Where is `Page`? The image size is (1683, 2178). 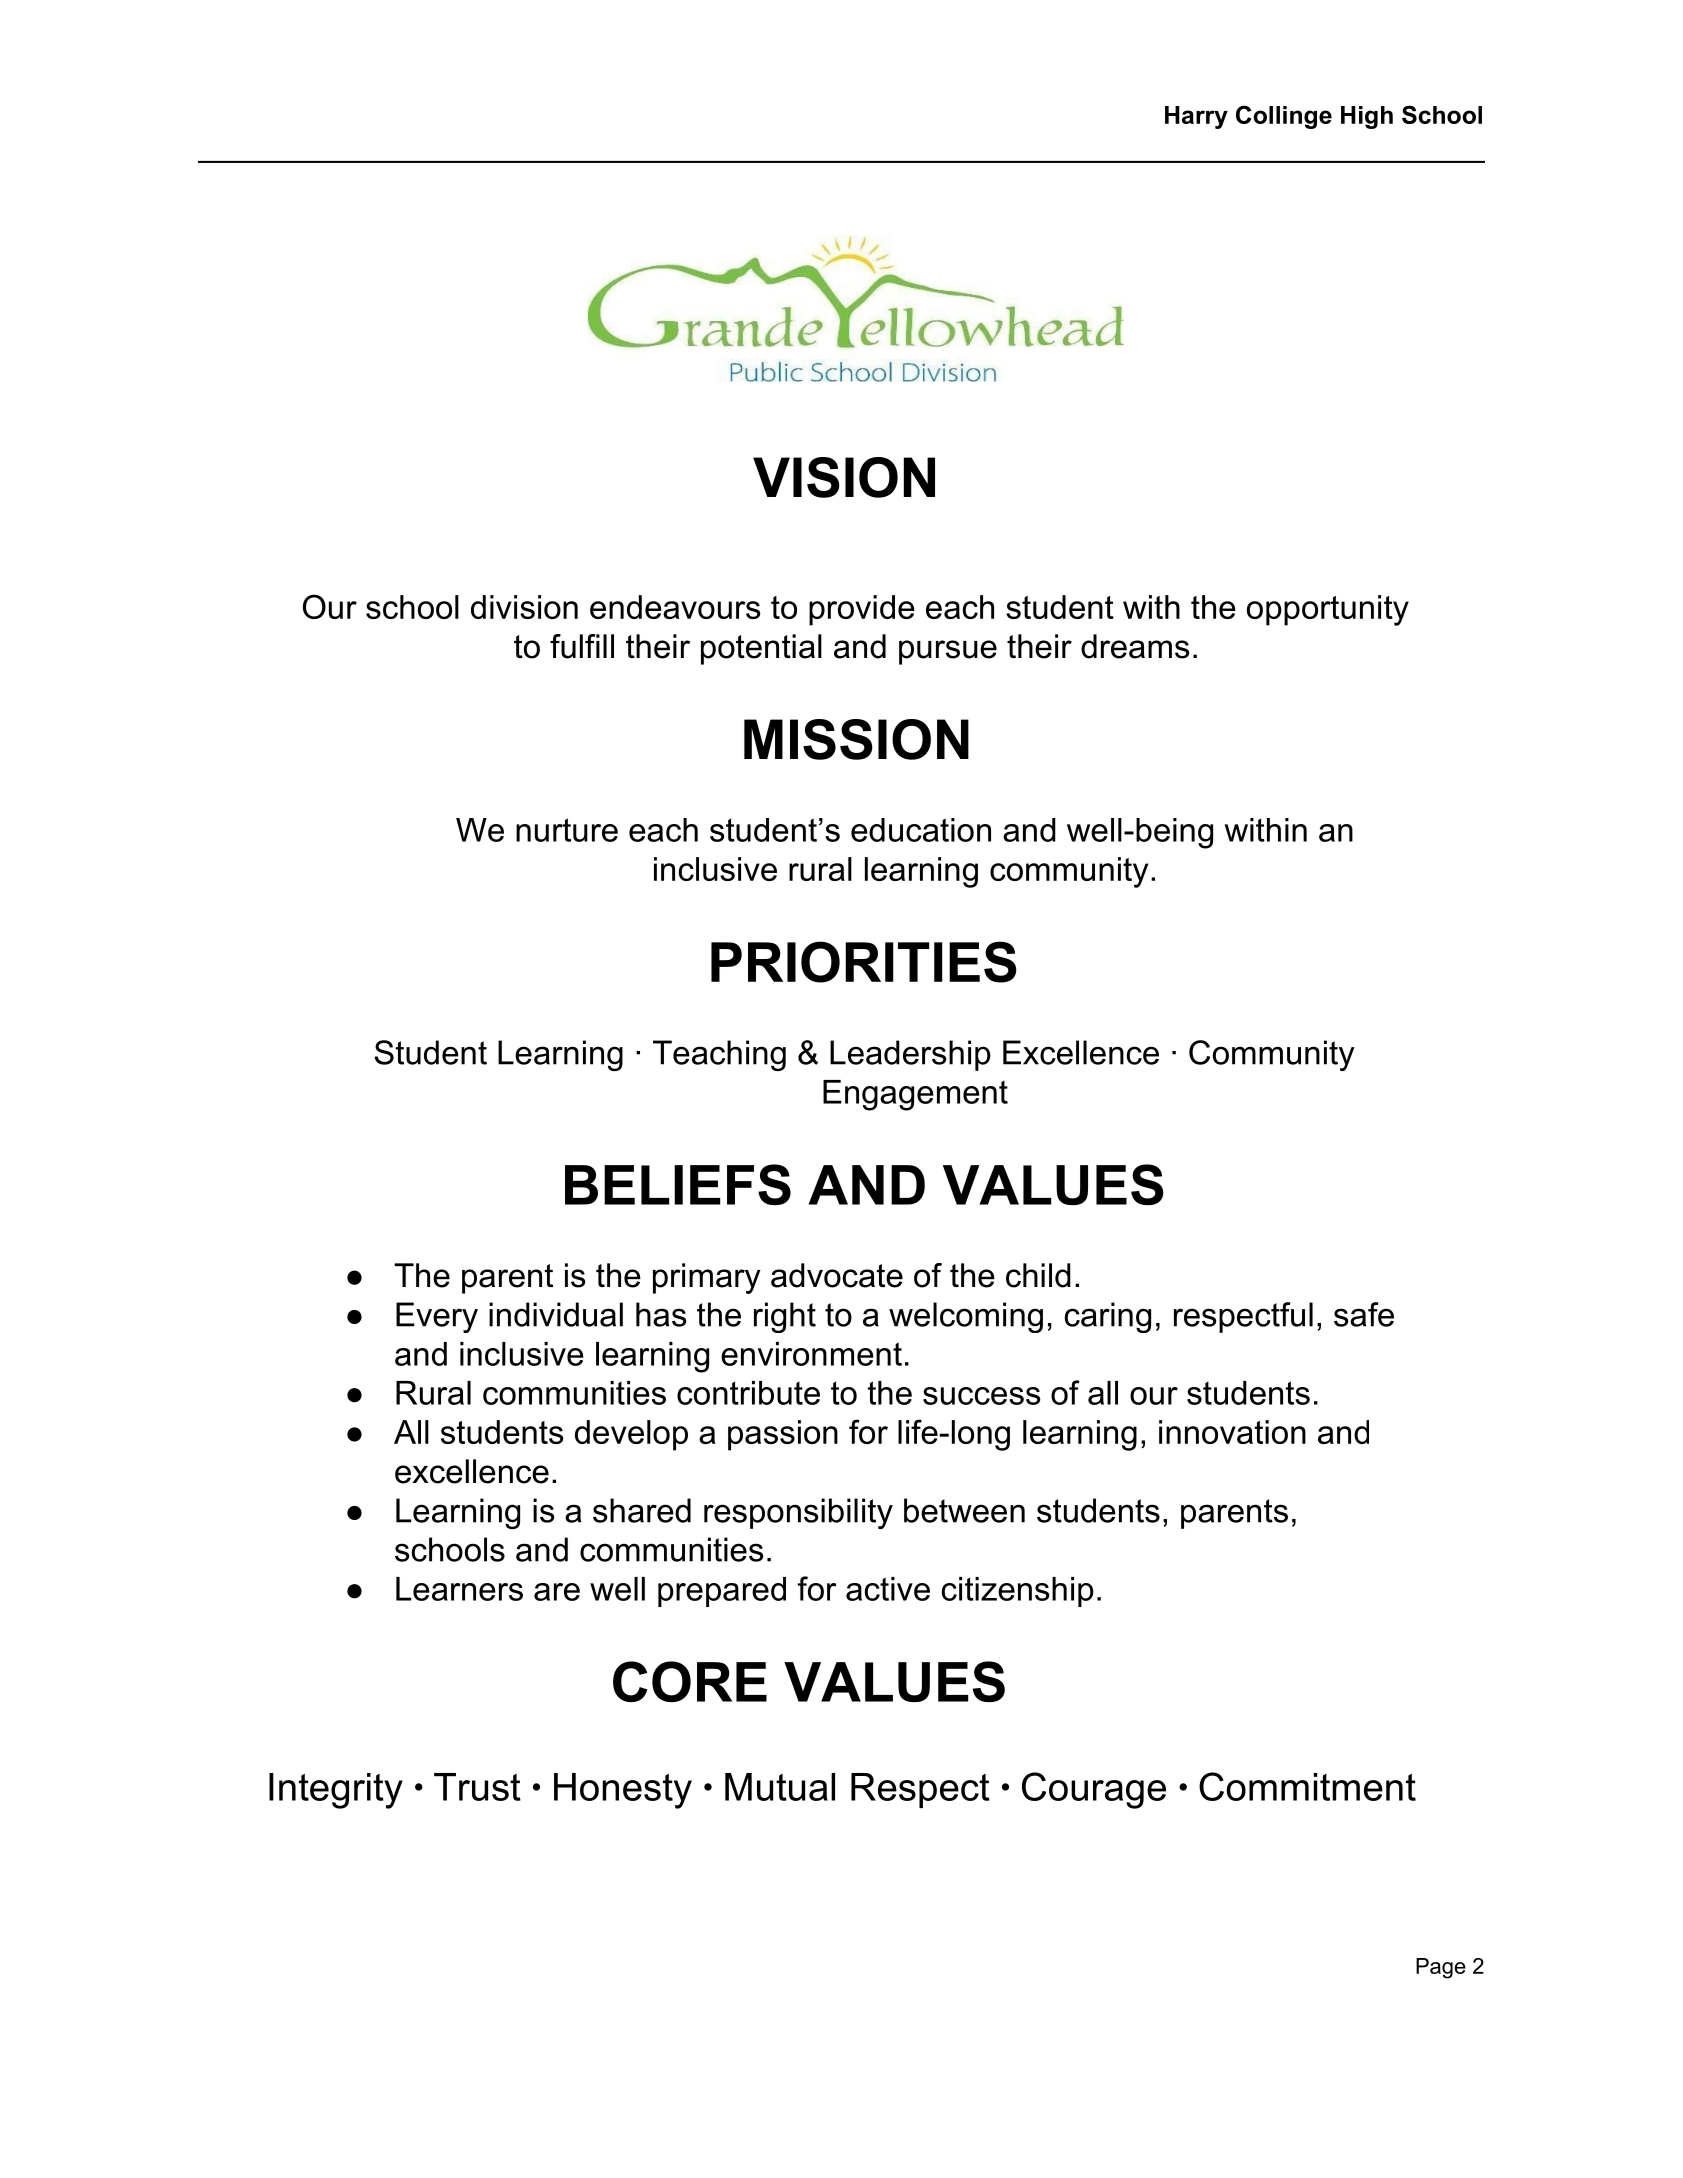
Page is located at coordinates (1441, 1968).
